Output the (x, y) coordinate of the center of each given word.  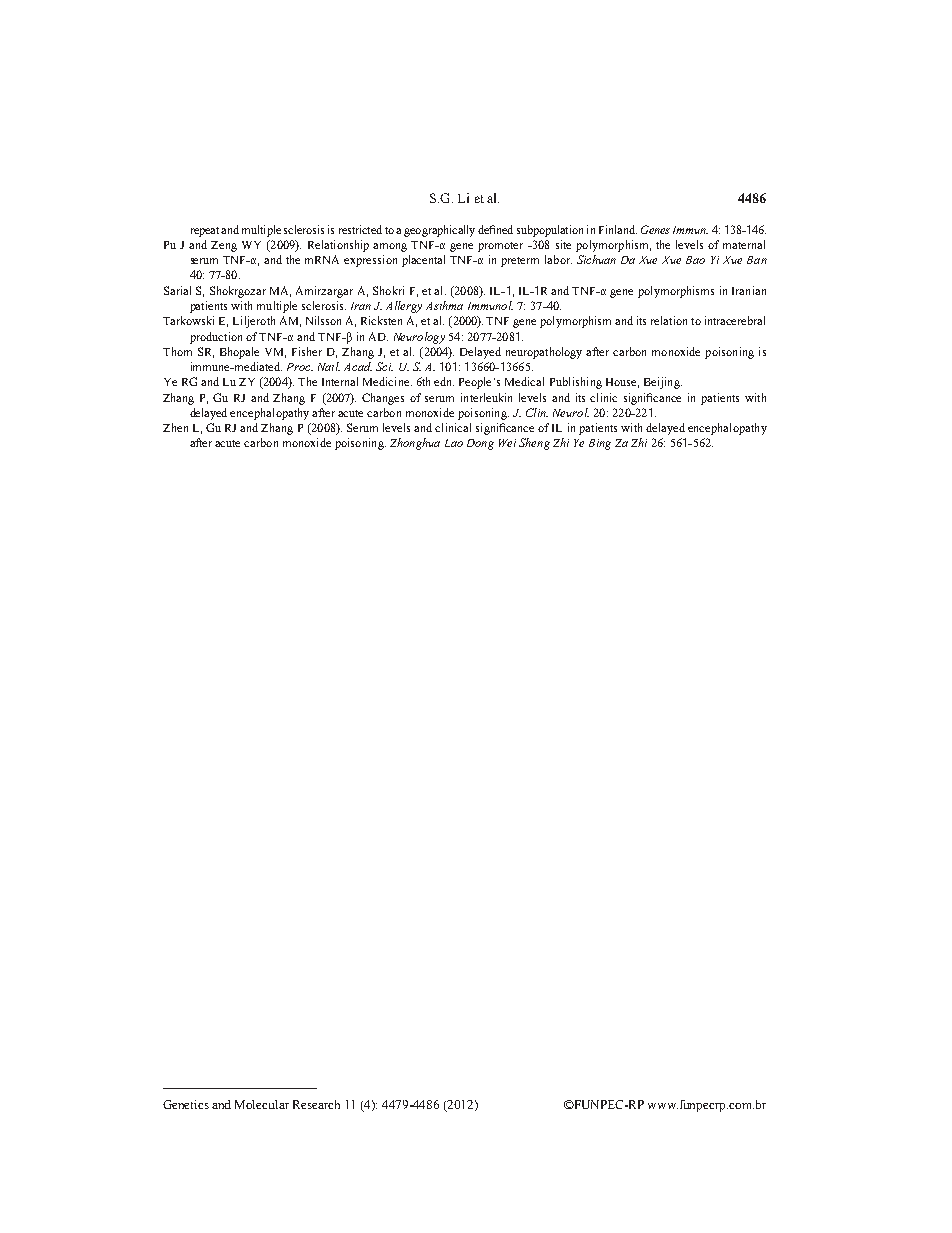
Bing (600, 444)
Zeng (224, 246)
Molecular (262, 1104)
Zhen (175, 427)
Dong (480, 444)
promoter (500, 247)
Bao (695, 260)
